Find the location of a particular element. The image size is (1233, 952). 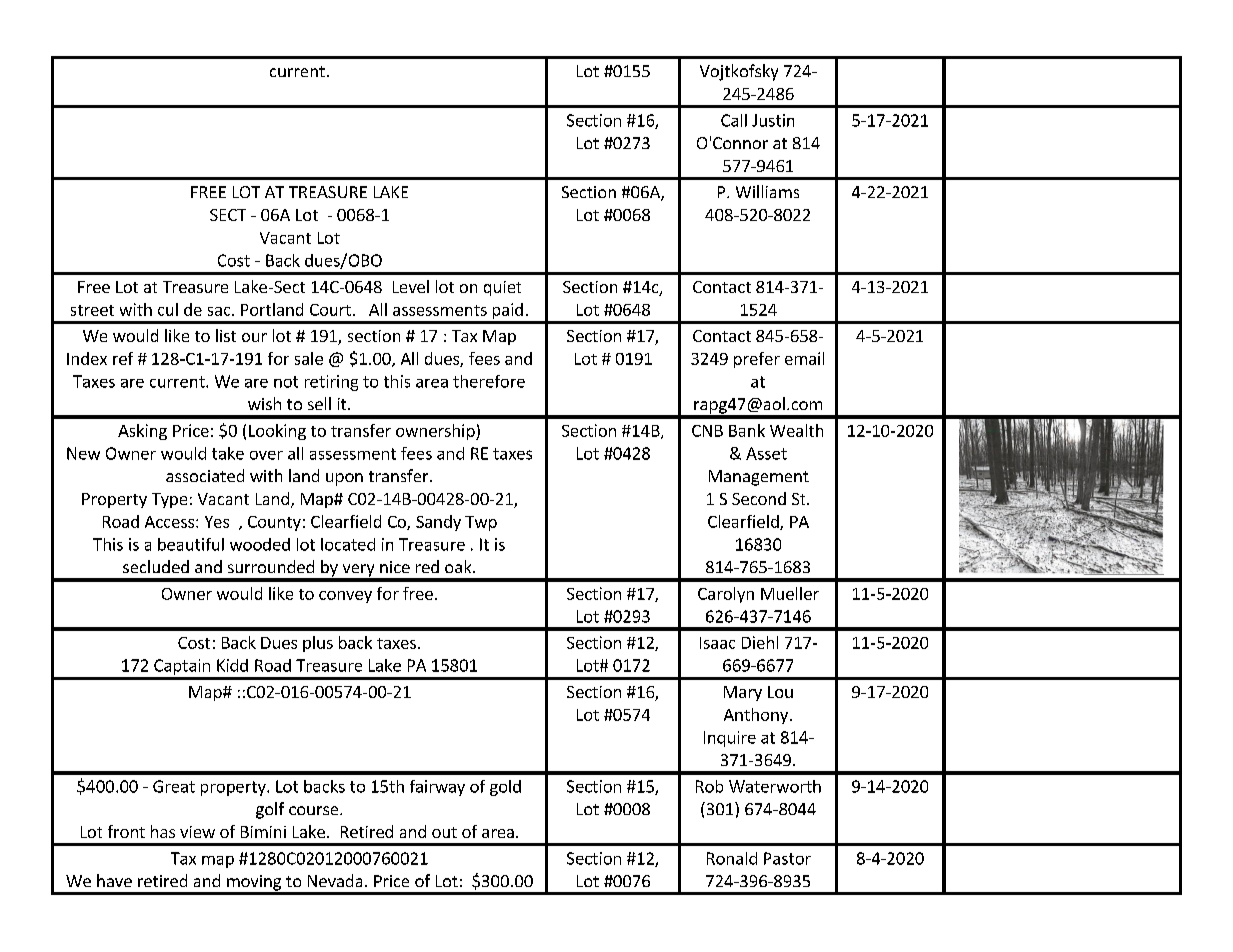

has is located at coordinates (163, 831).
